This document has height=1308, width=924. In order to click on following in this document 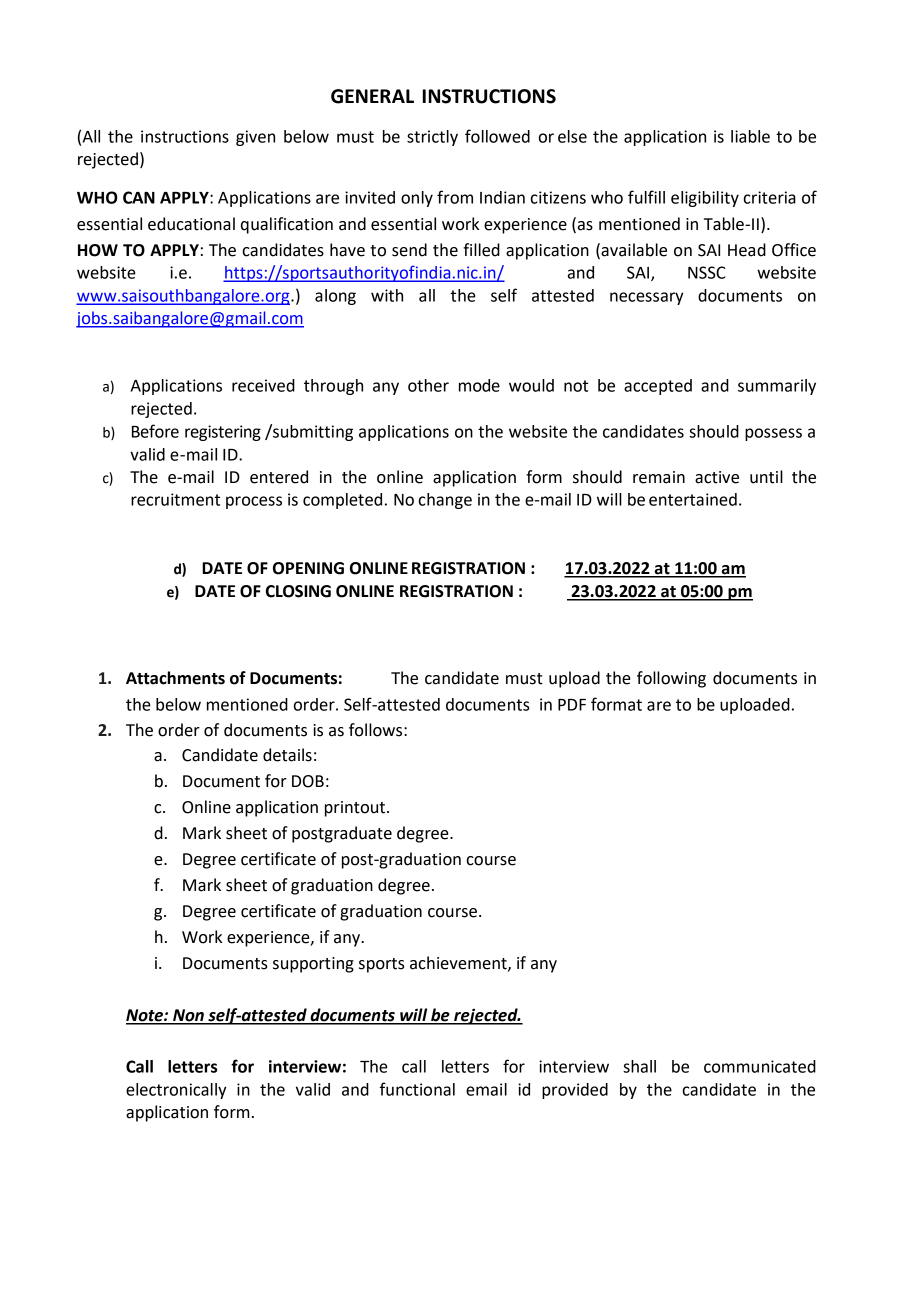, I will do `click(671, 679)`.
